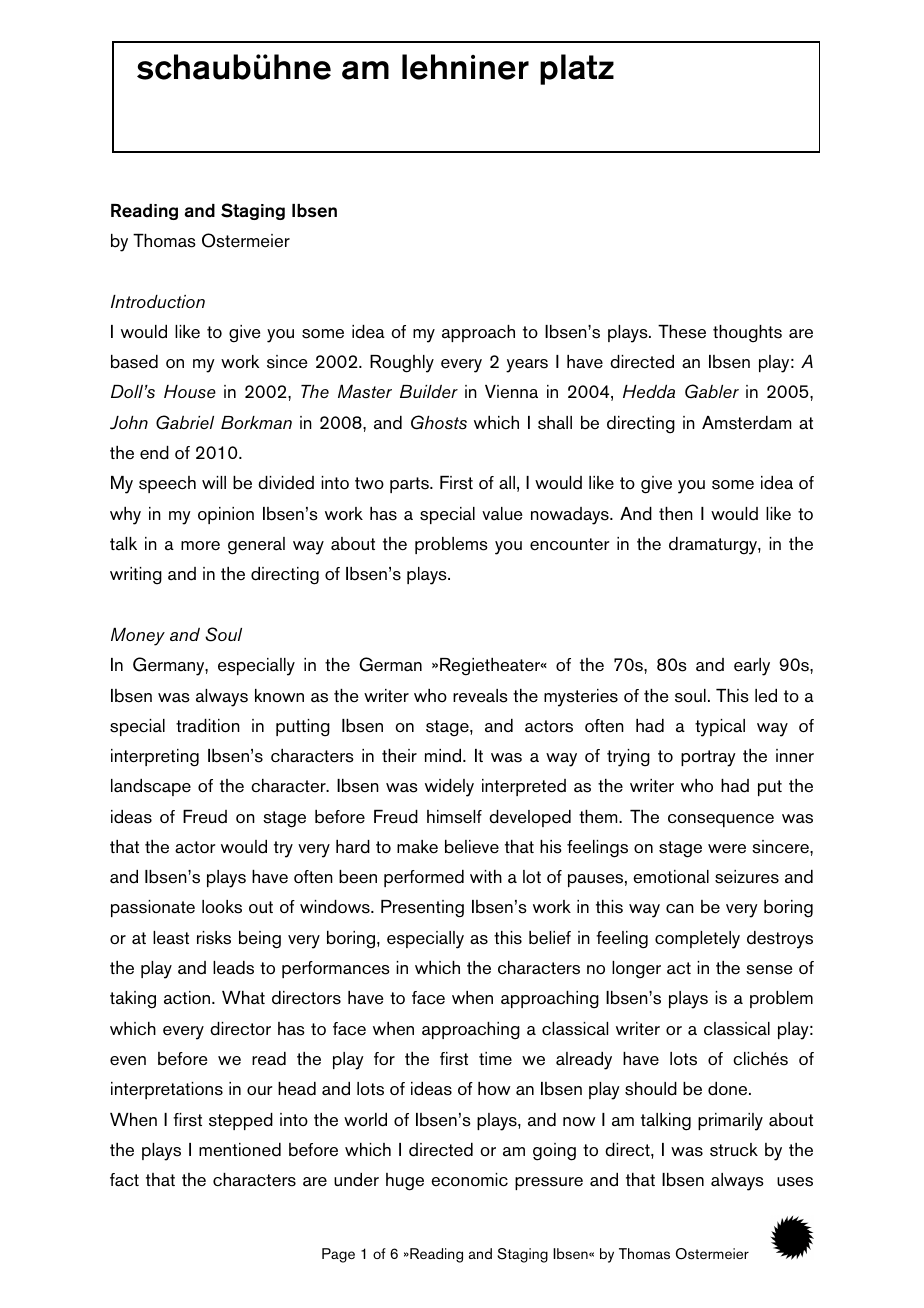  What do you see at coordinates (480, 696) in the document?
I see `reveals` at bounding box center [480, 696].
